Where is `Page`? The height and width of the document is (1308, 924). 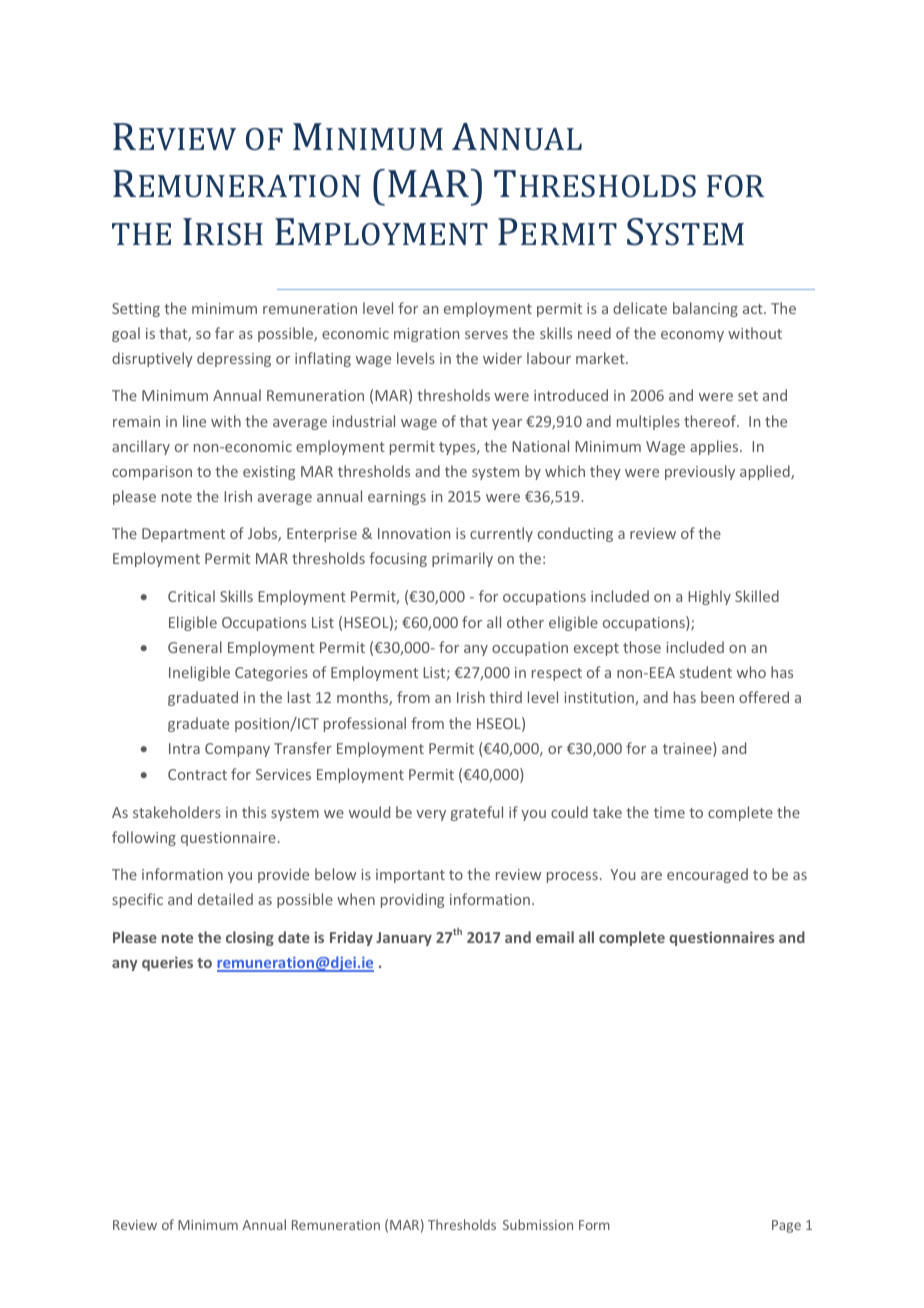
Page is located at coordinates (786, 1226).
